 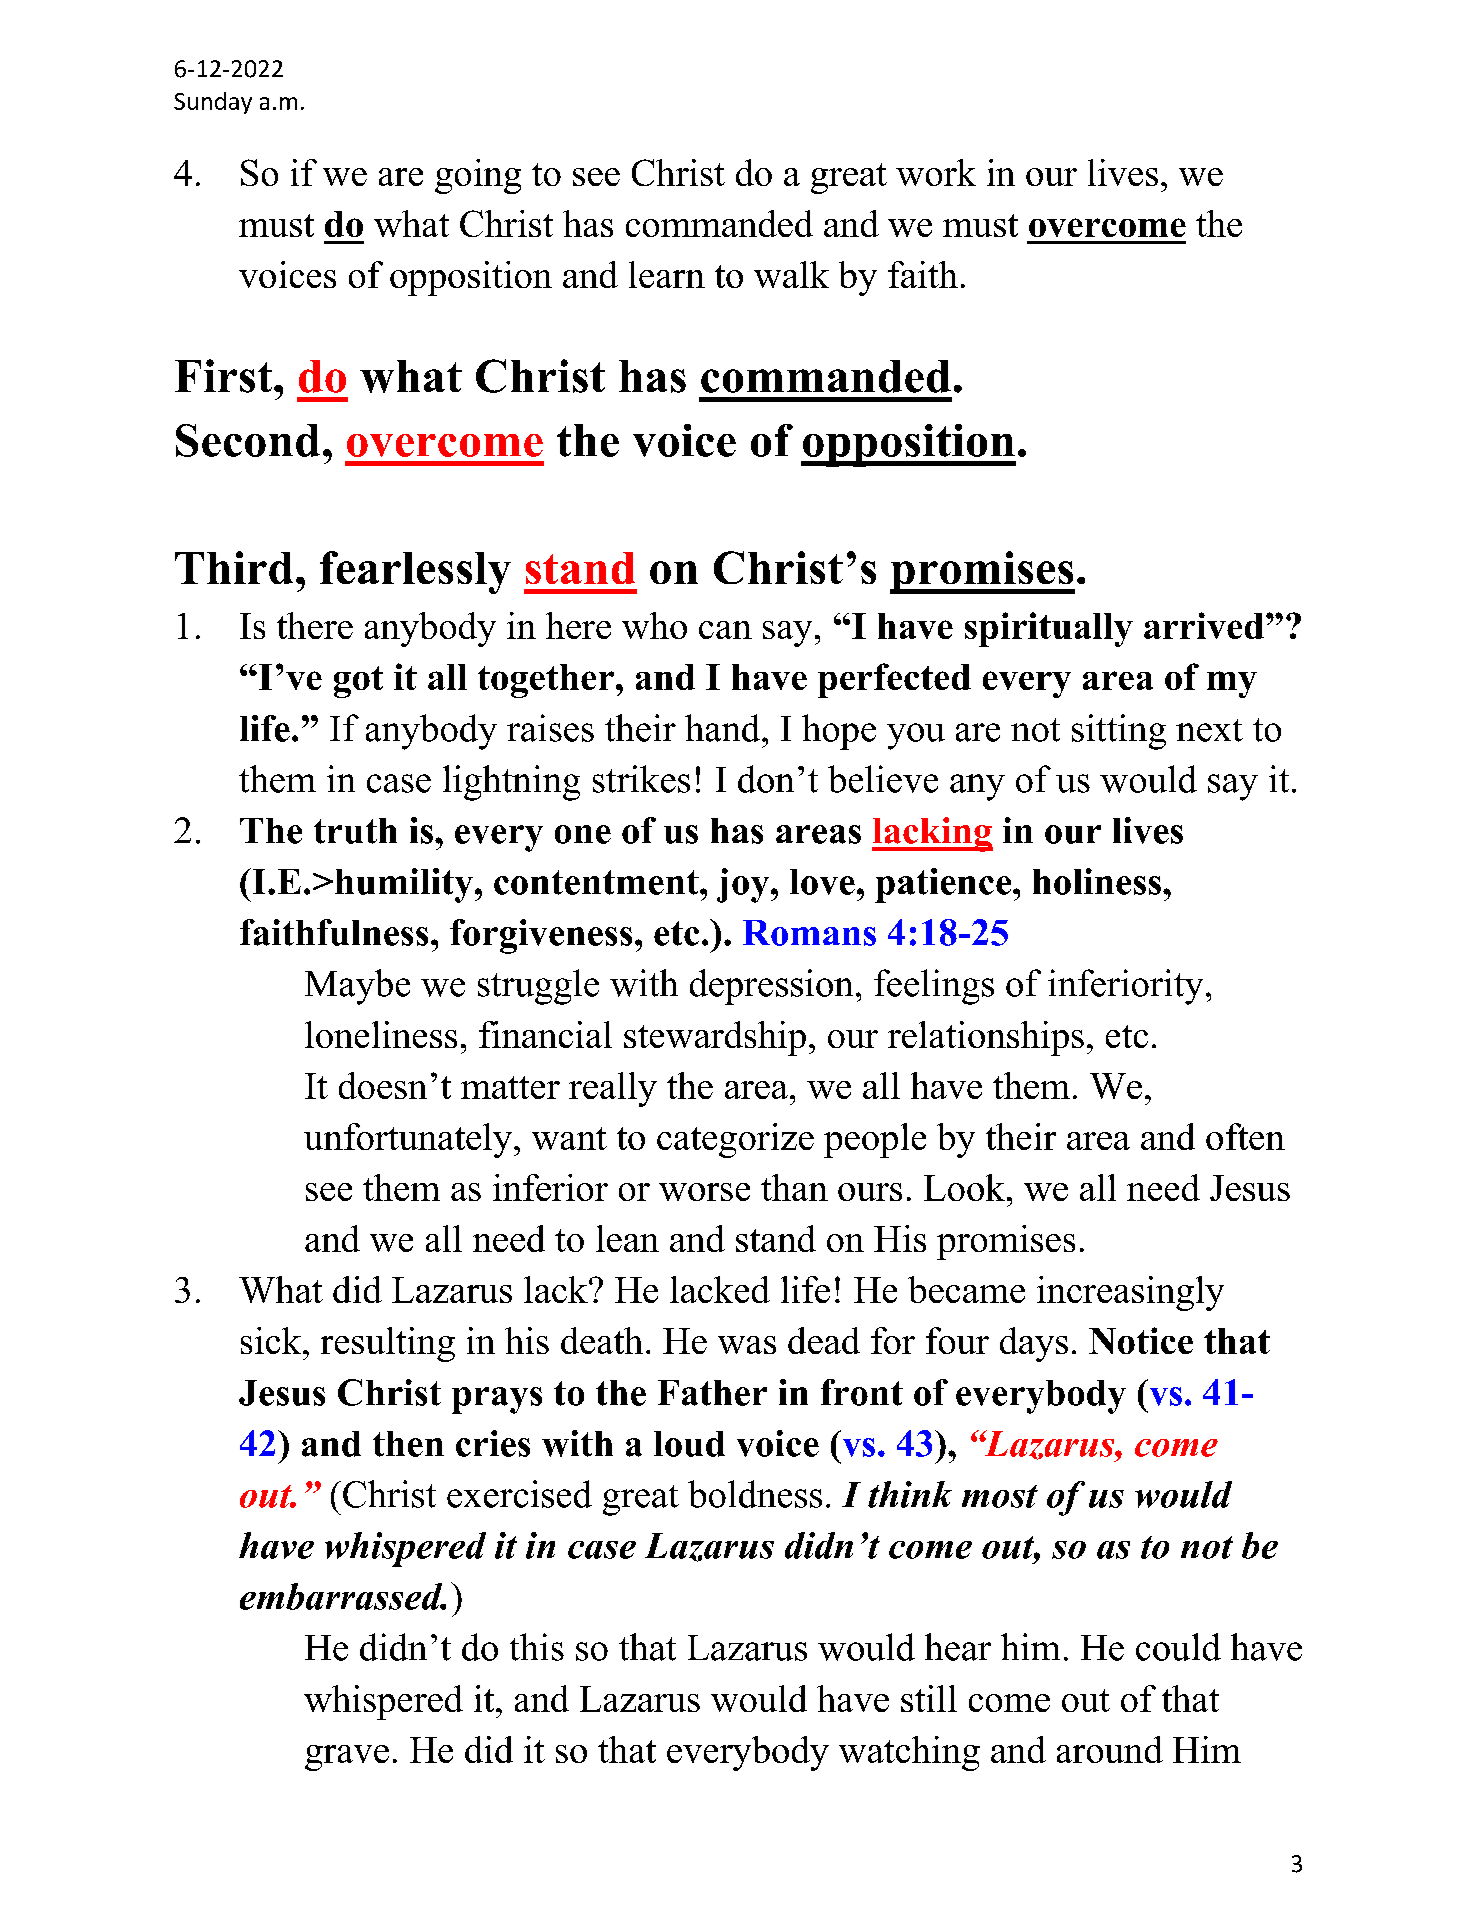 I want to click on Sunday, so click(x=213, y=103).
